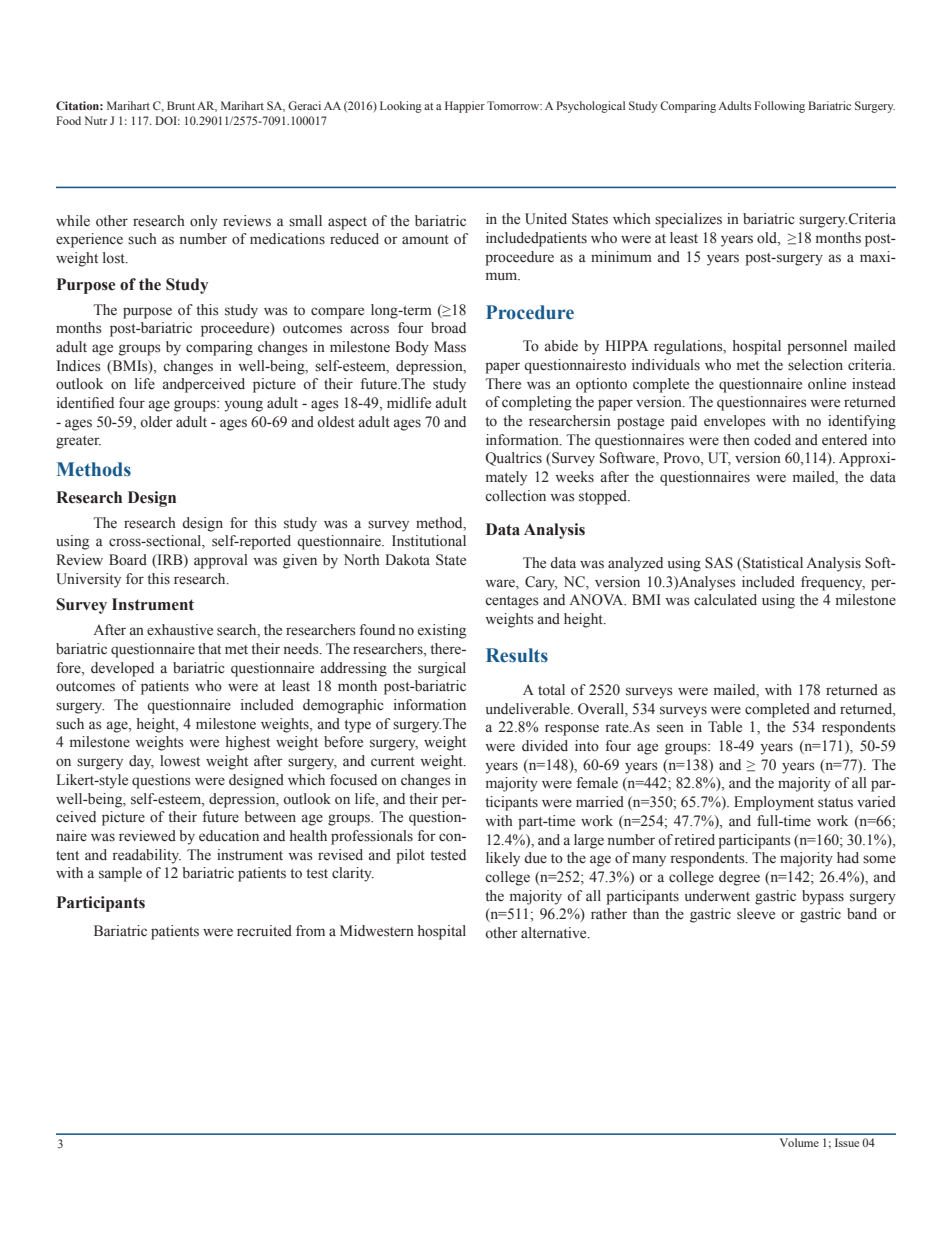 The width and height of the image is (952, 1233). I want to click on alternative, so click(555, 933).
